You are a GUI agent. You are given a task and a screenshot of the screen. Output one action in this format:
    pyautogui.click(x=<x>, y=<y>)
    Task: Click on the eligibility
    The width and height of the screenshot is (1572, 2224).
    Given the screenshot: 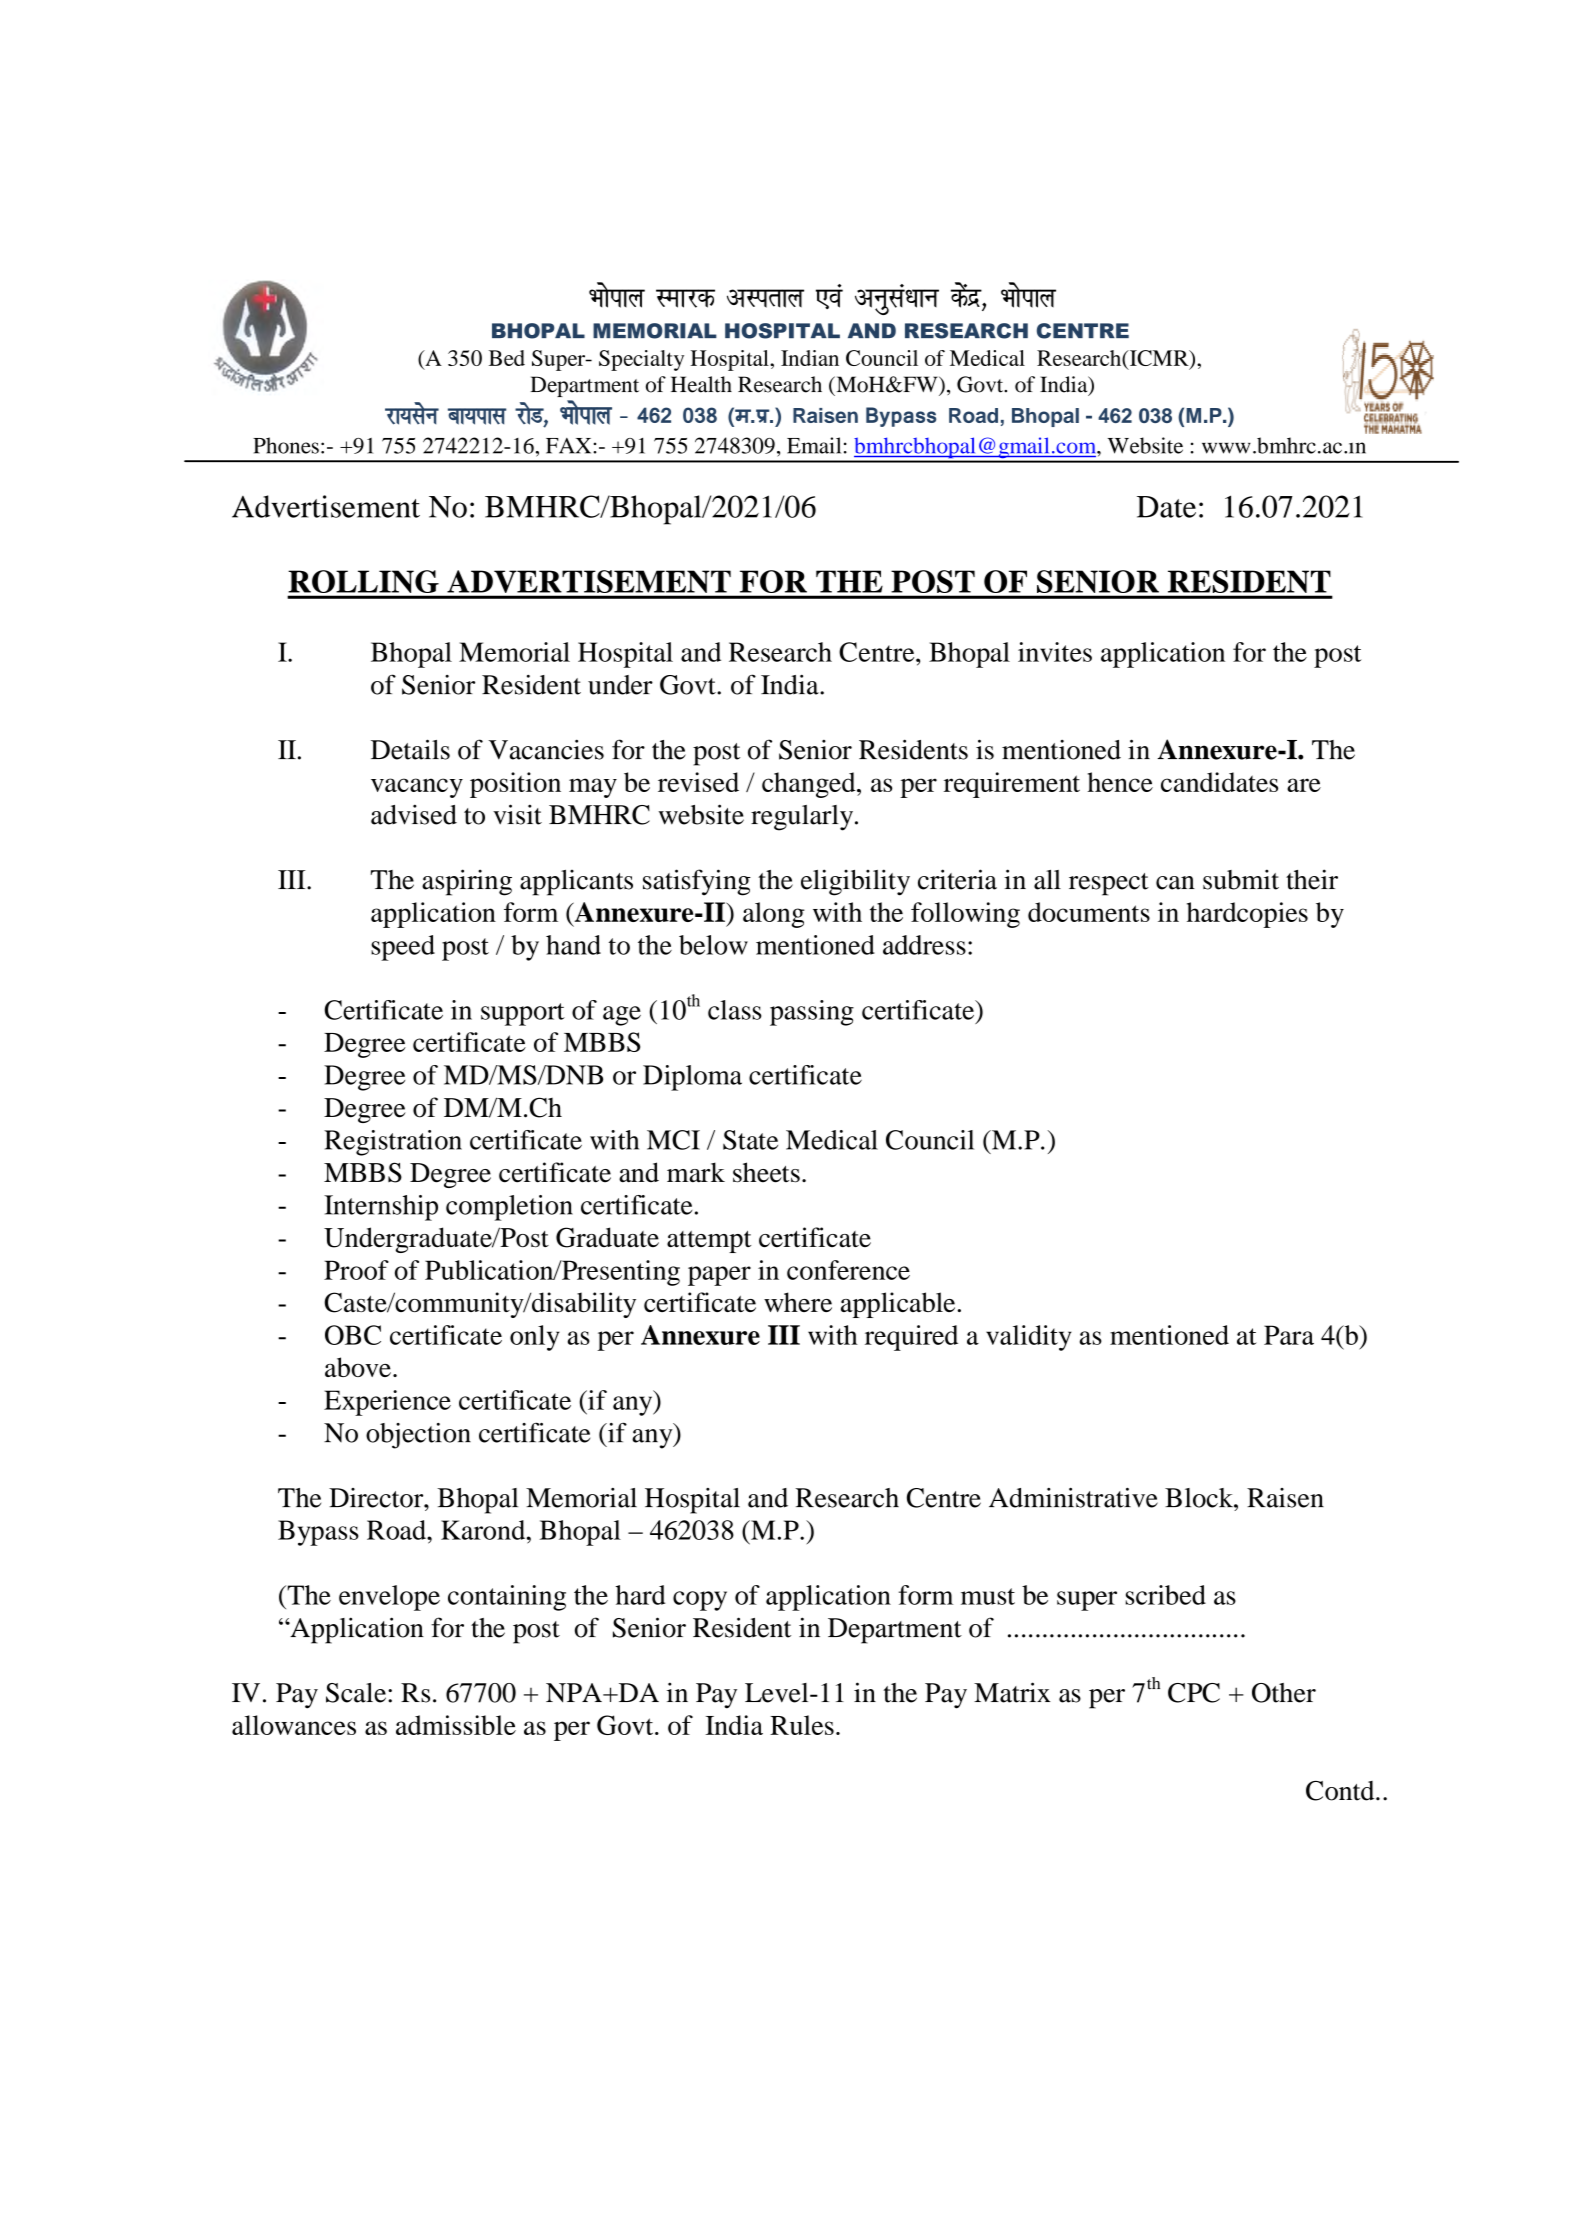 What is the action you would take?
    pyautogui.click(x=855, y=882)
